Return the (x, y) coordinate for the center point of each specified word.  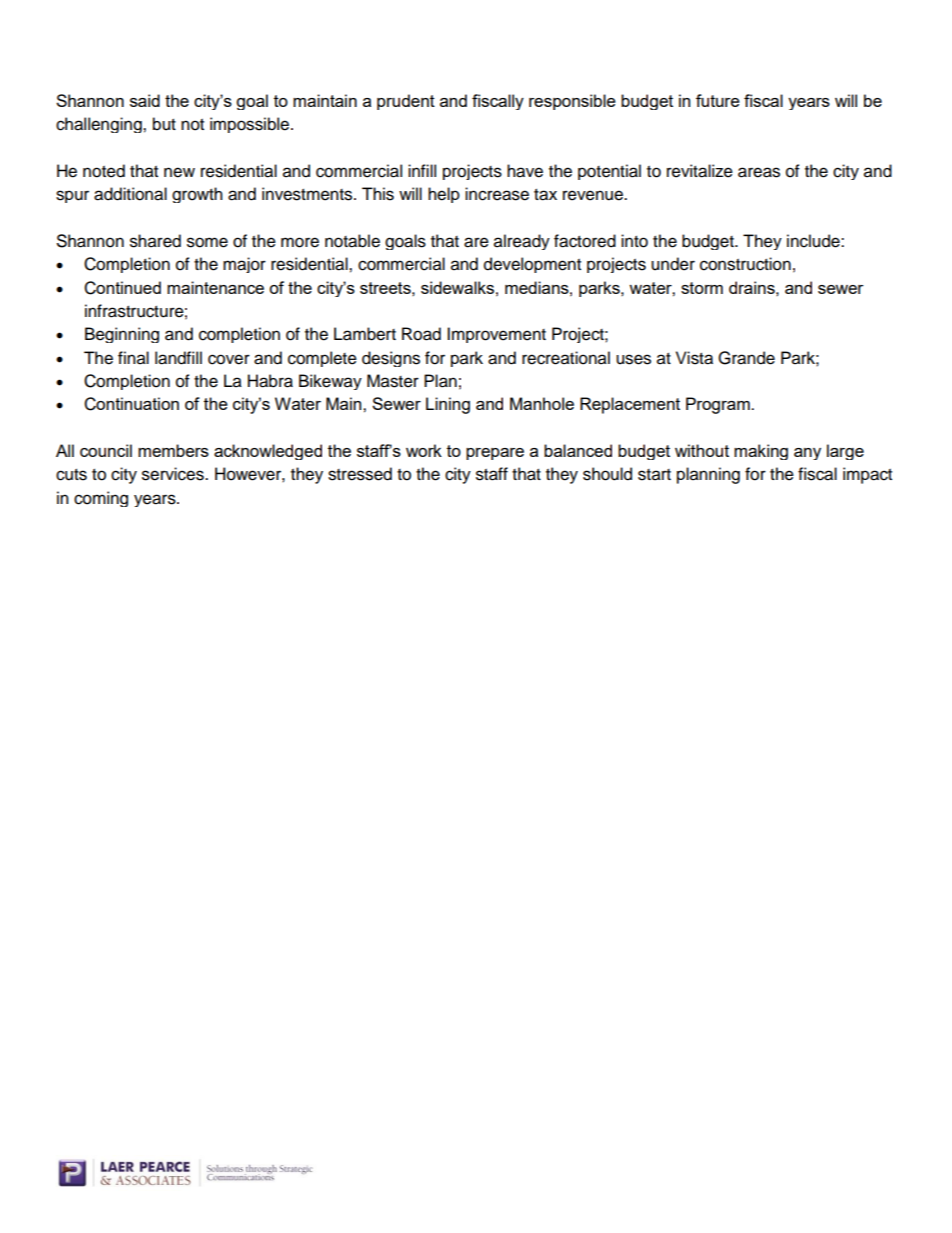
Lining (448, 405)
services (174, 474)
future (718, 100)
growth (197, 195)
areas (759, 172)
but (164, 124)
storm (702, 288)
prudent (406, 102)
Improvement (496, 335)
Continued (122, 288)
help (444, 195)
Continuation (131, 404)
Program (719, 405)
